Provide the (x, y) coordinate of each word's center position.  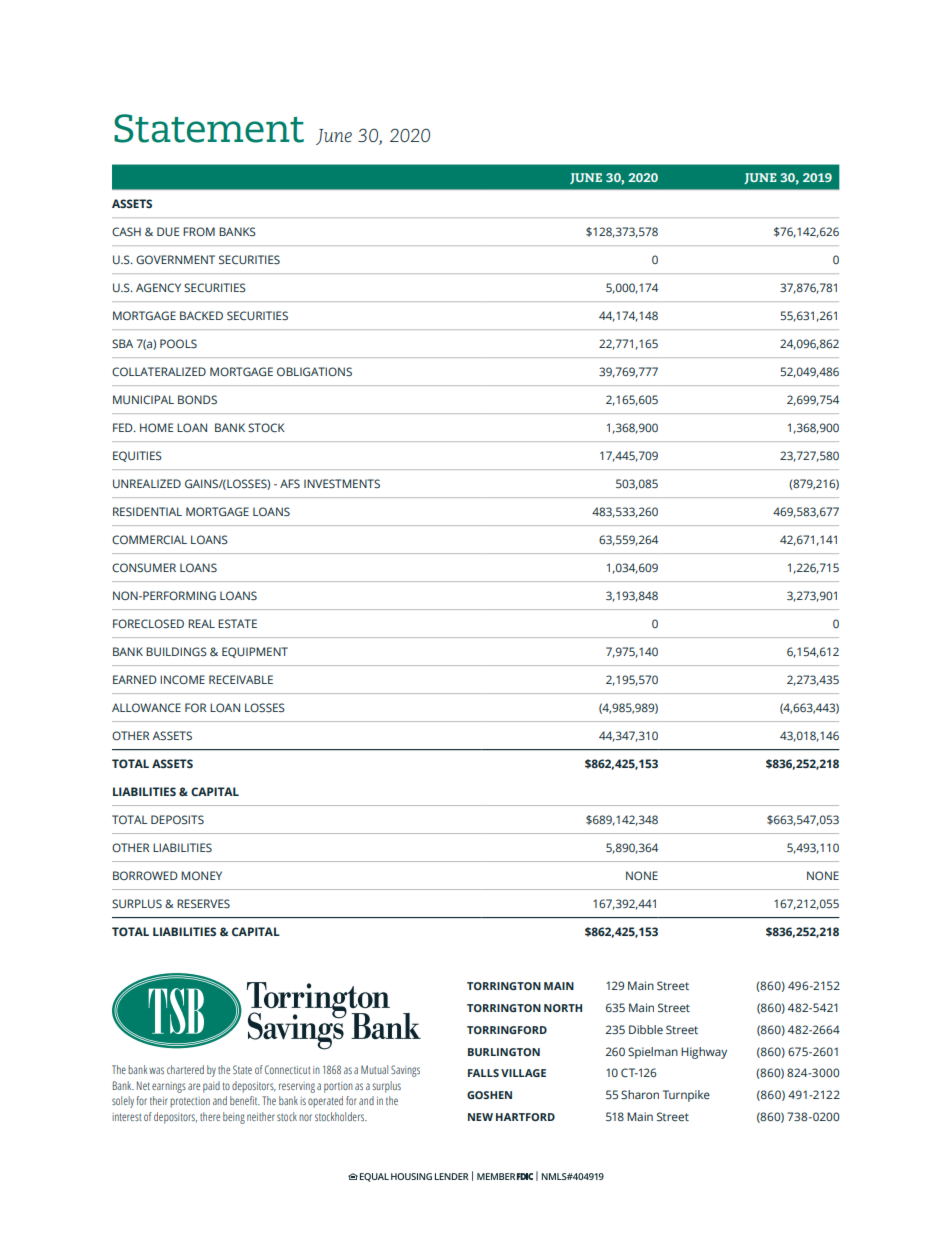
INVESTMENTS (342, 483)
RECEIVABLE (241, 679)
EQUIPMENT (255, 652)
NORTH (563, 1008)
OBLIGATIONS (314, 371)
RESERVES (203, 903)
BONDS (197, 399)
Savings (405, 1071)
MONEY (201, 875)
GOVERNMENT (175, 259)
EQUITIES (137, 456)
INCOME (182, 679)
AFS (290, 483)
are (194, 1086)
